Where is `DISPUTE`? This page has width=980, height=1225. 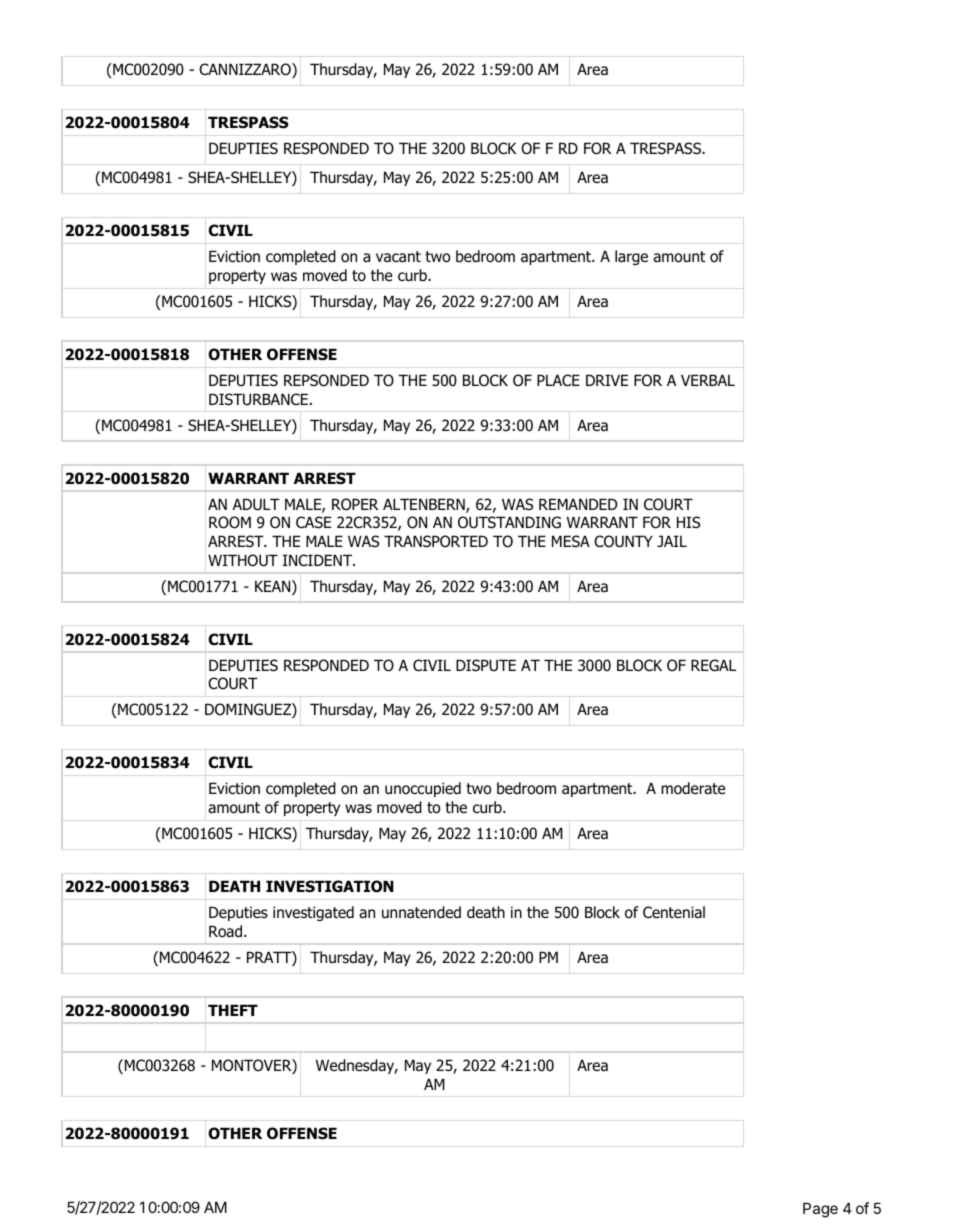 DISPUTE is located at coordinates (486, 665).
